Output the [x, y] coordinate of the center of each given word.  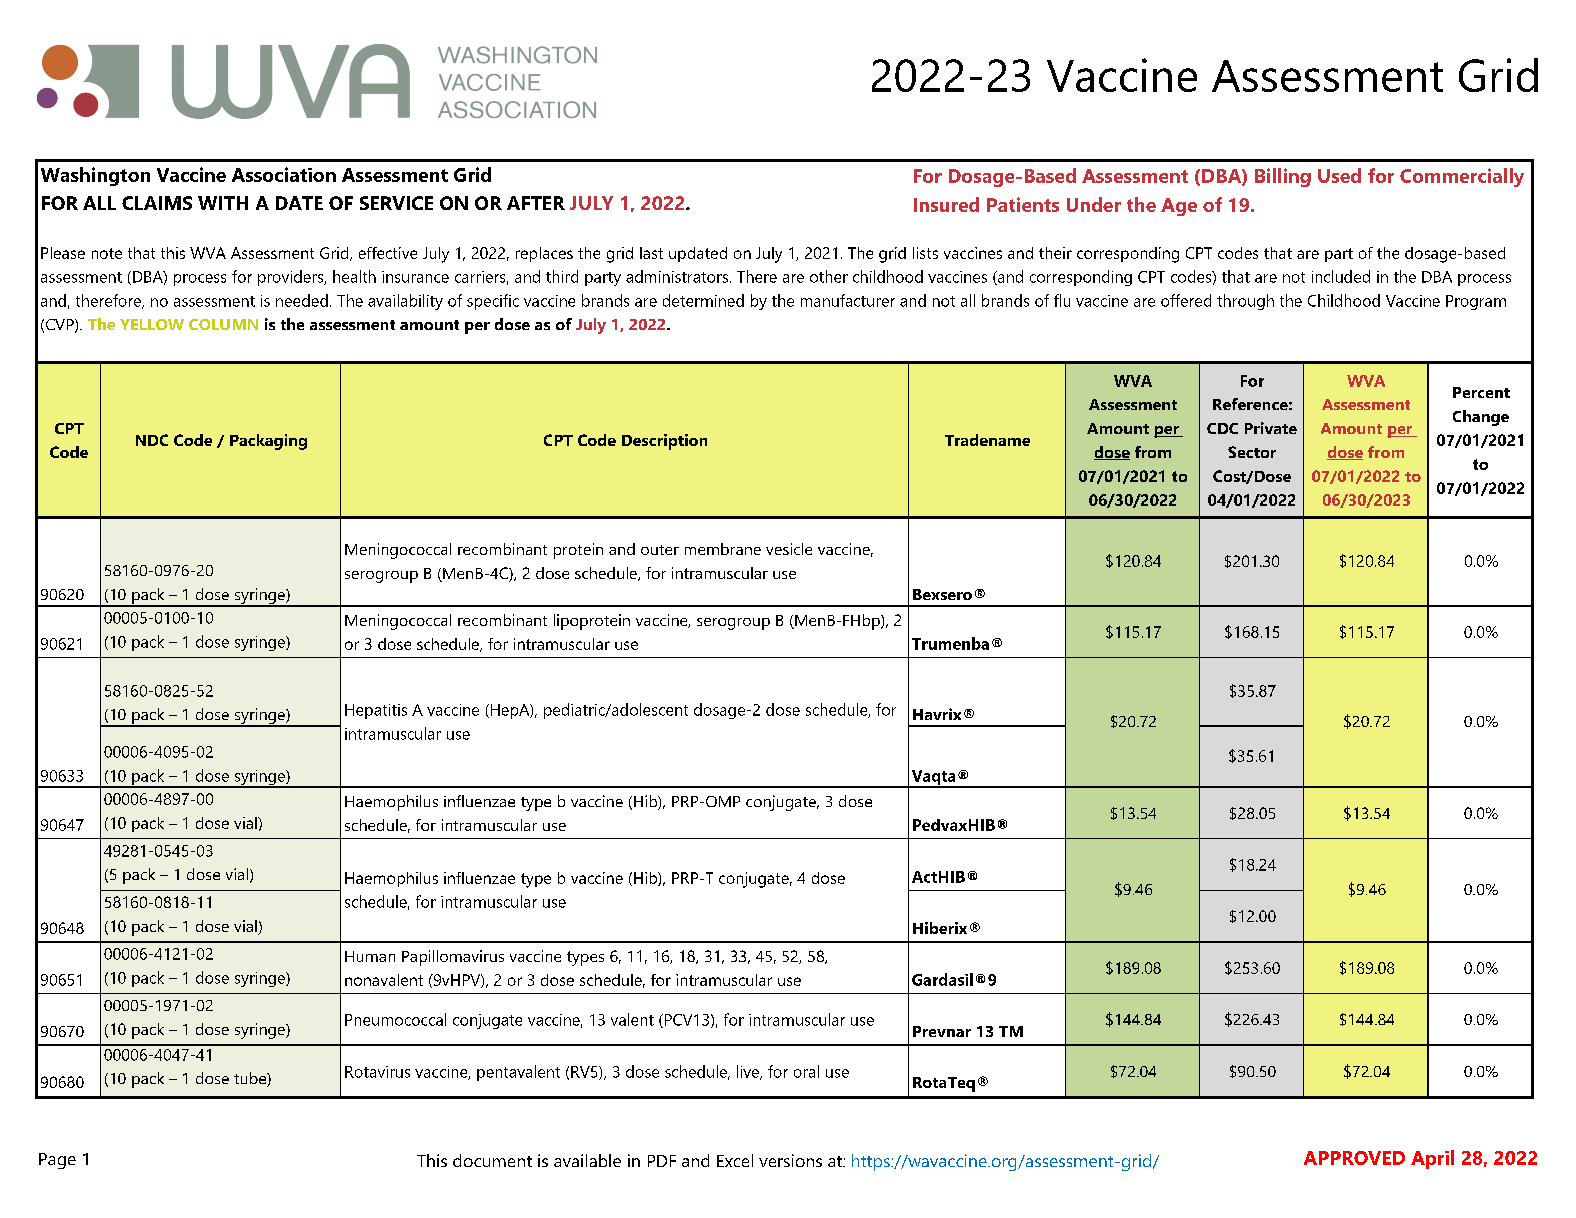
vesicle [789, 549]
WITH [223, 203]
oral [806, 1071]
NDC [152, 440]
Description [664, 442]
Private [1271, 428]
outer [660, 550]
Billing [1283, 177]
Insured [946, 204]
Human [370, 956]
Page [57, 1161]
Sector [1252, 452]
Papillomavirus [453, 958]
